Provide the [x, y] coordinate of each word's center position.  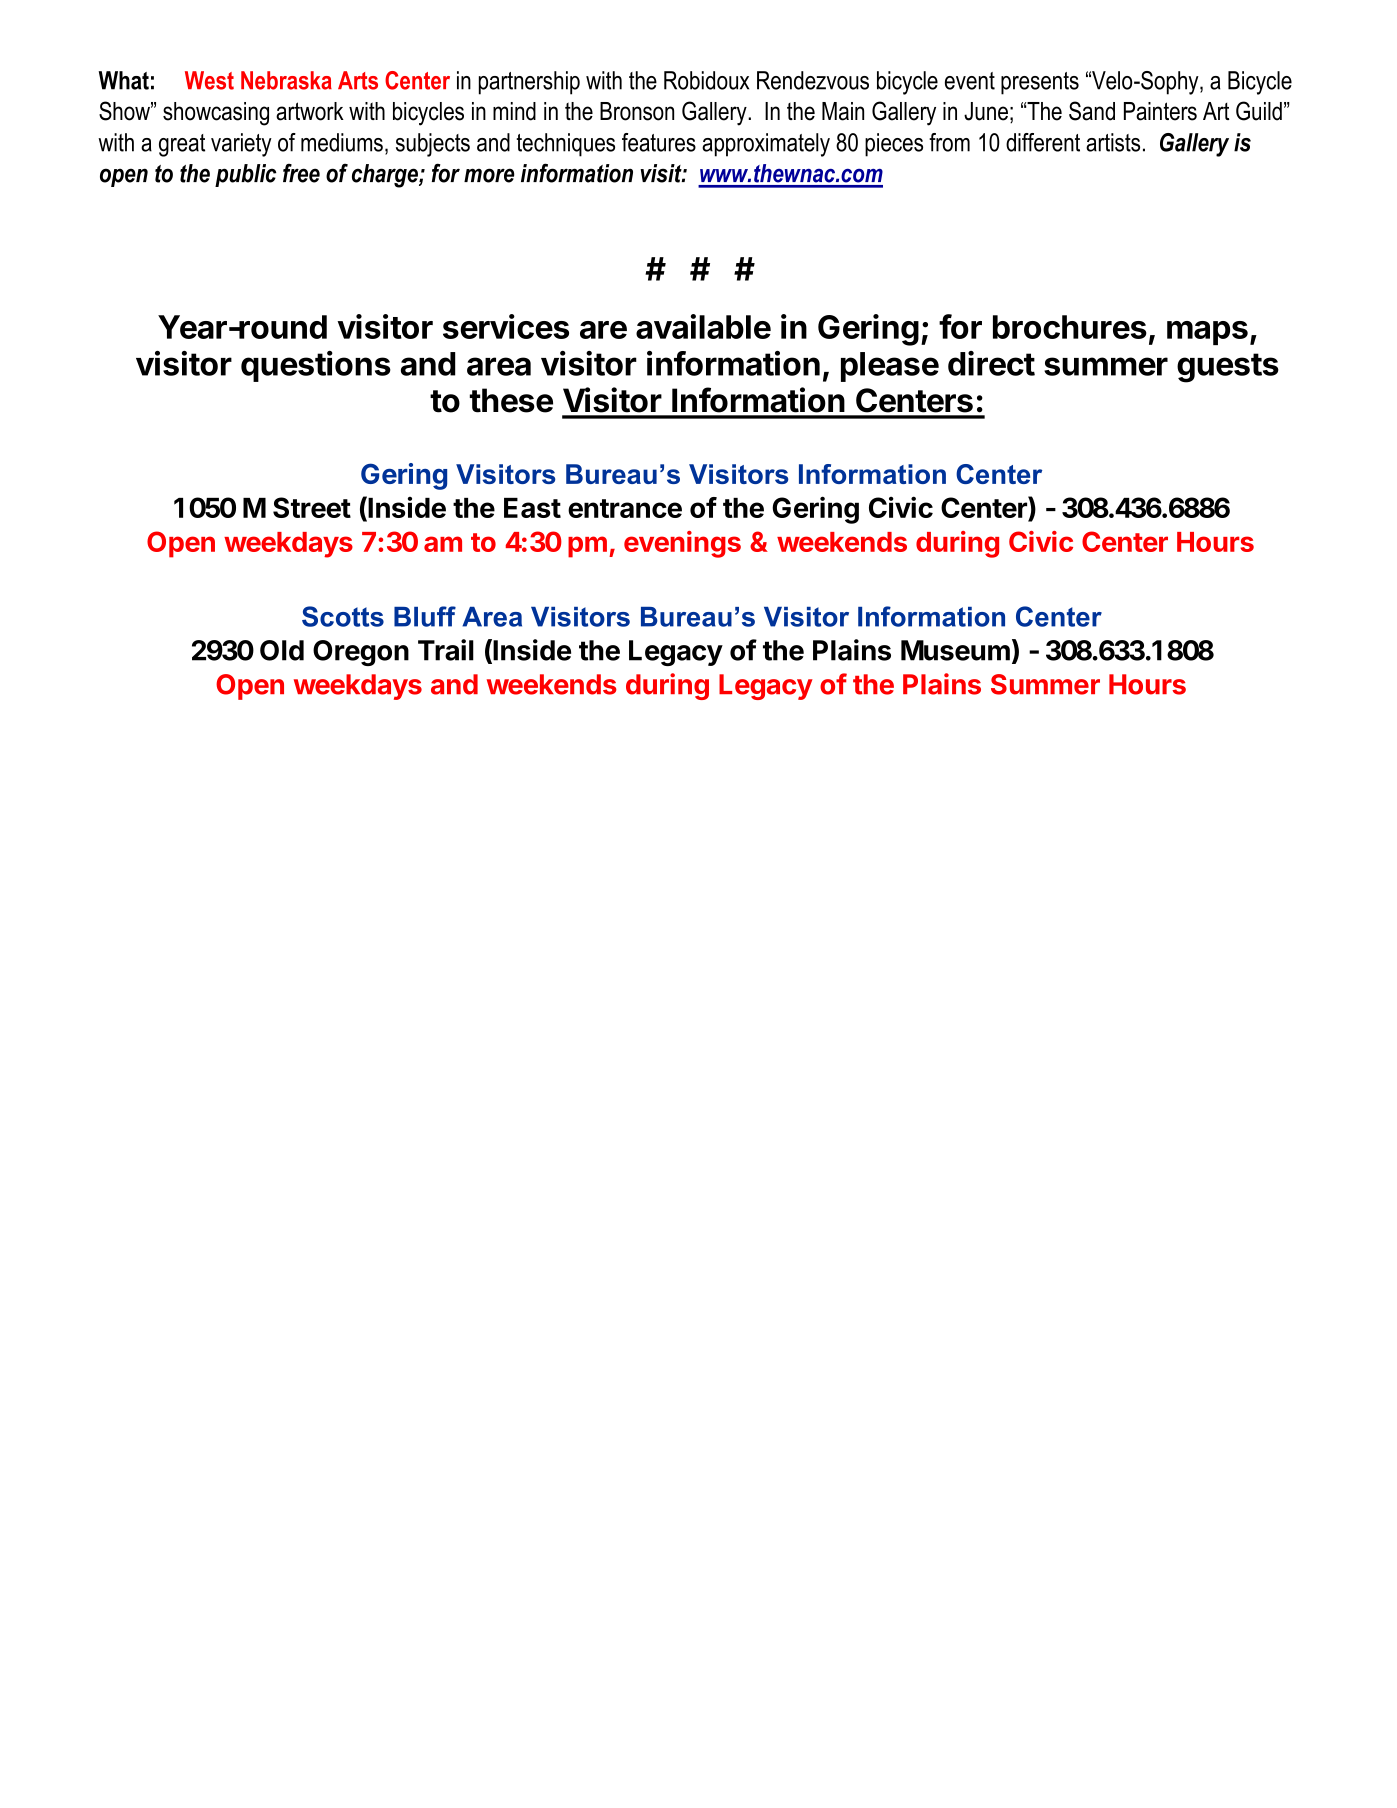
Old [282, 650]
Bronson [637, 111]
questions [316, 366]
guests [1228, 368]
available [703, 326]
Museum [955, 650]
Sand [1092, 111]
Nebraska [286, 80]
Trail [446, 650]
